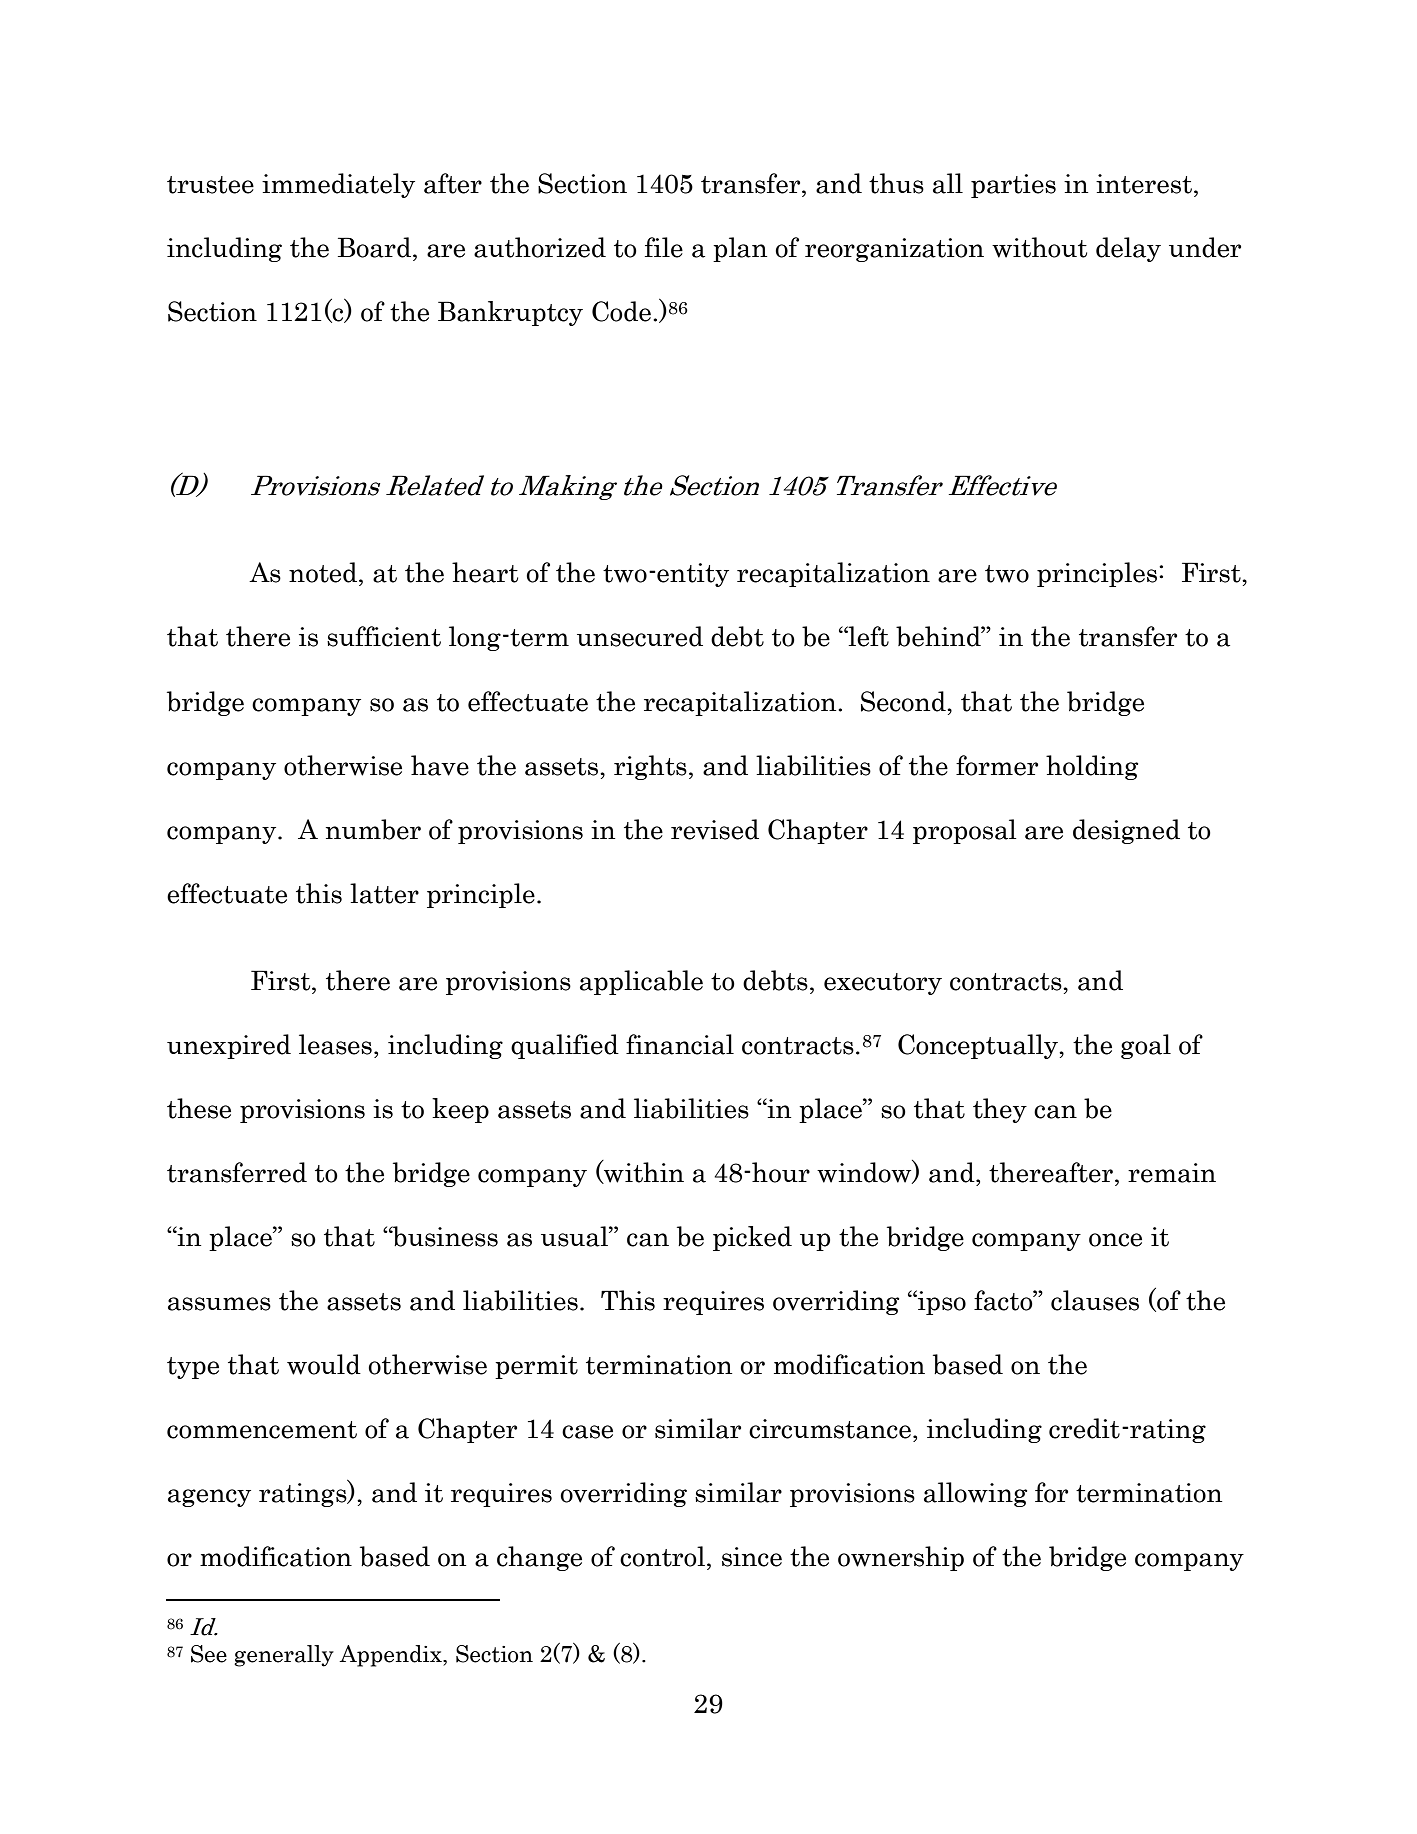  I want to click on control, so click(662, 1556).
